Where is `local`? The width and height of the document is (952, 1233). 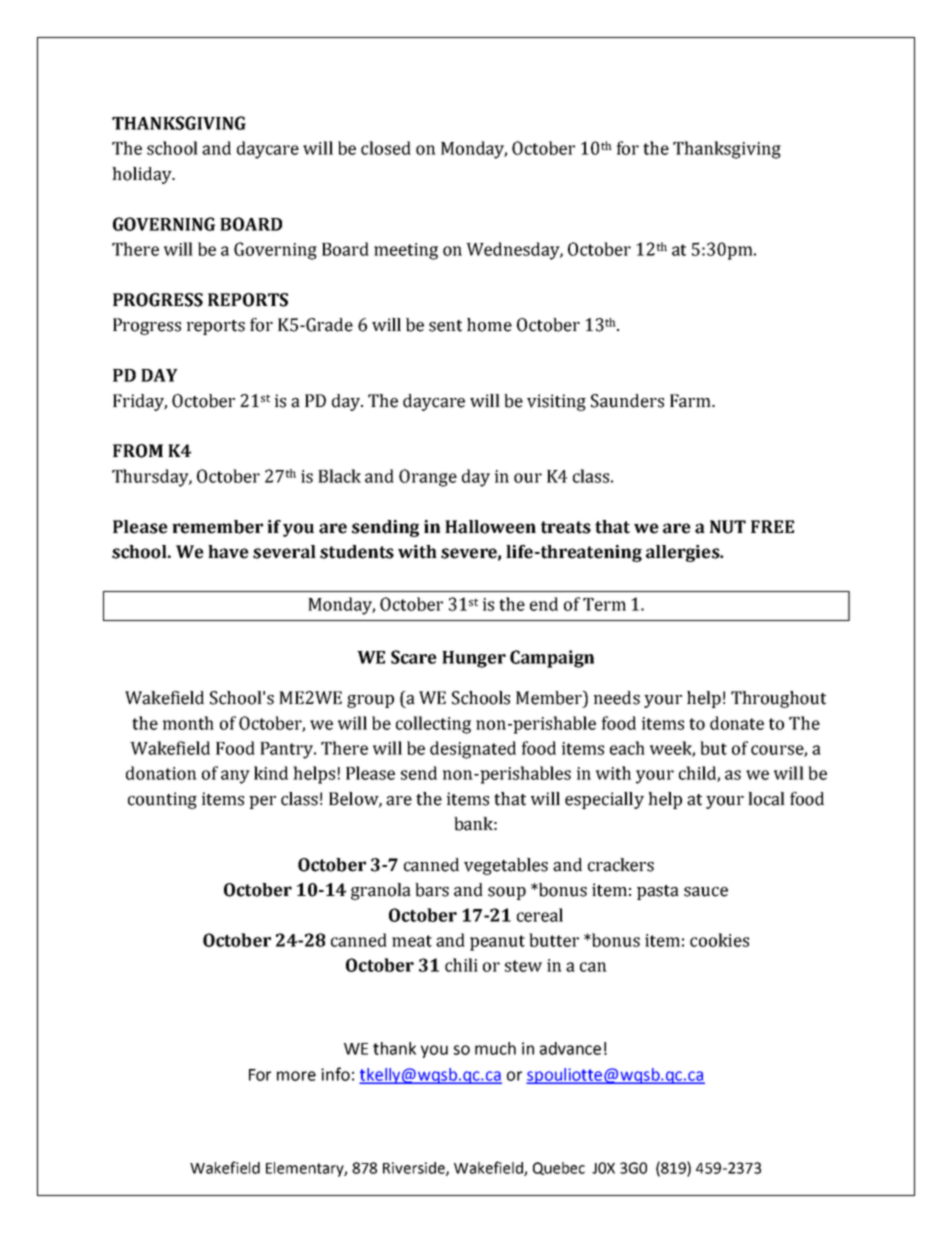 local is located at coordinates (766, 799).
